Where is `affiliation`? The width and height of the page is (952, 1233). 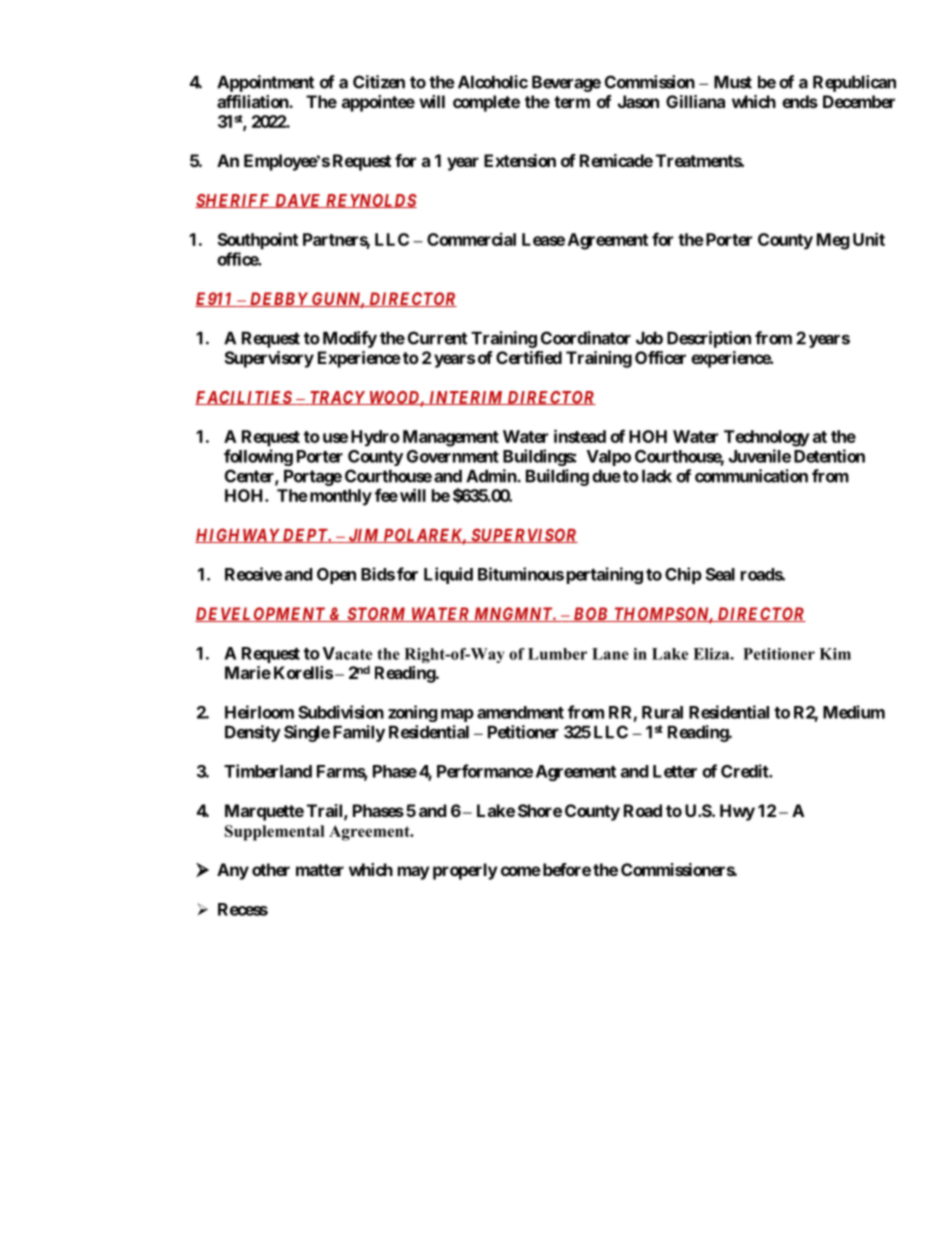
affiliation is located at coordinates (253, 101).
